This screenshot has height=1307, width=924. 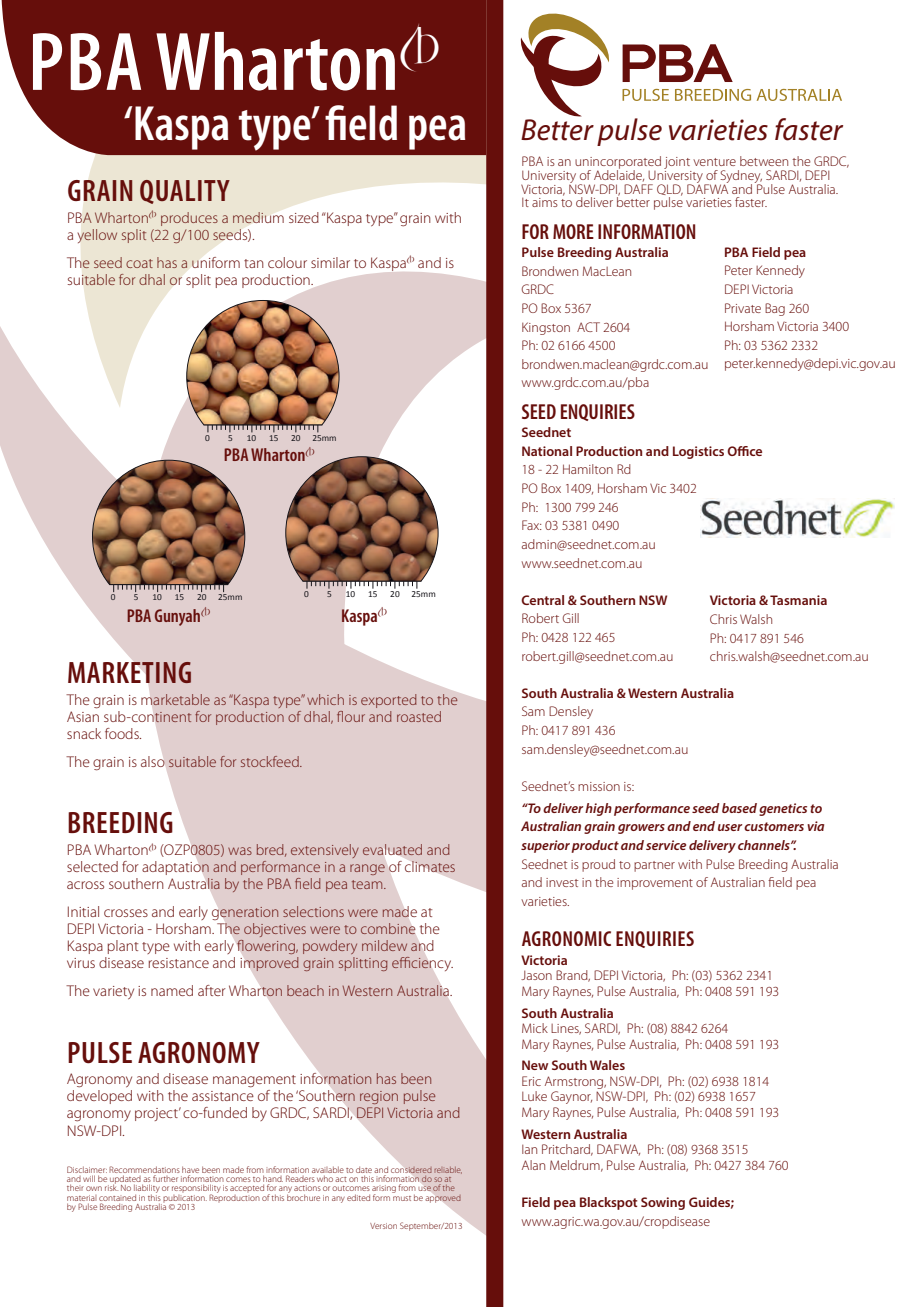 I want to click on Office, so click(x=744, y=451).
